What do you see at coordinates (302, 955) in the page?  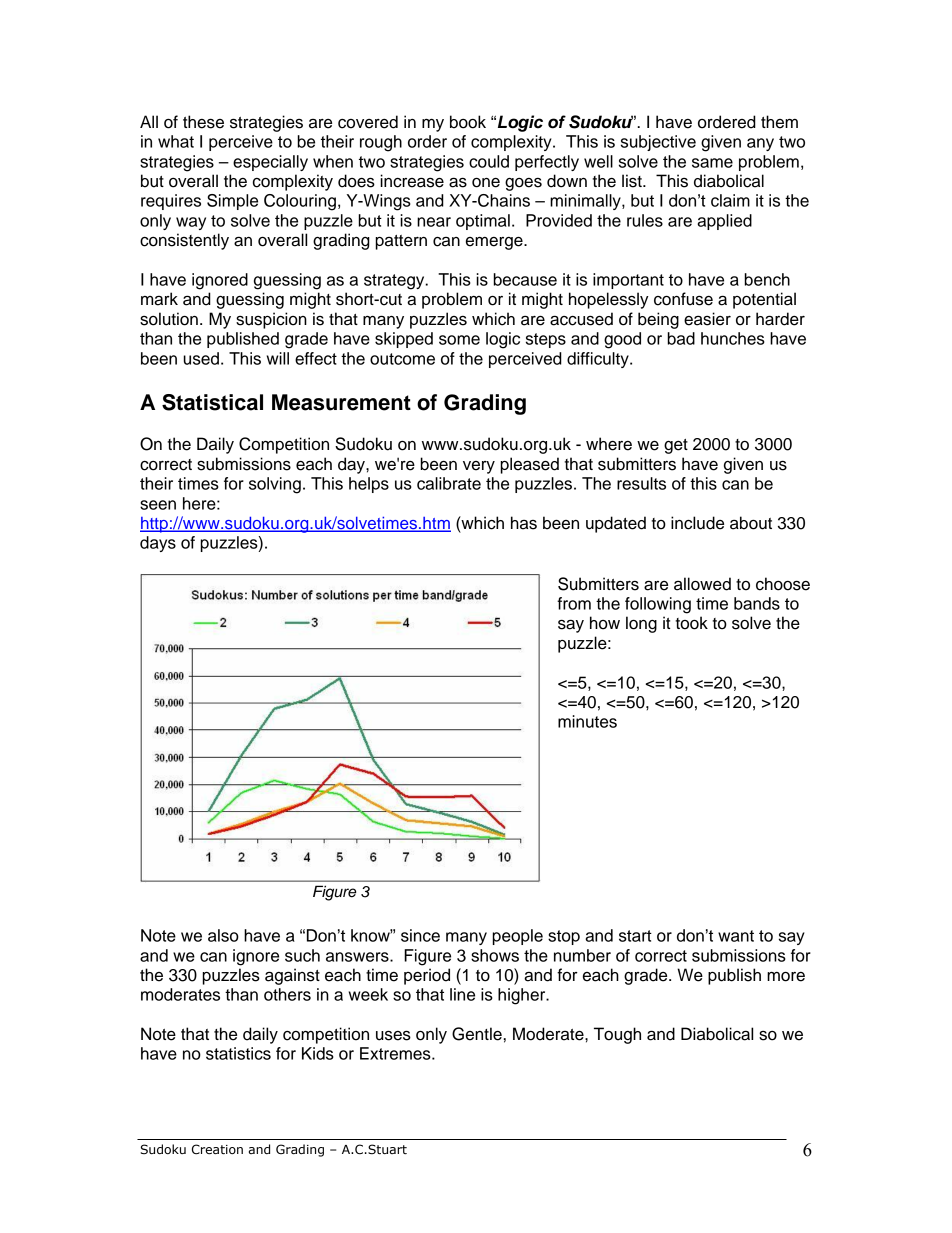 I see `such` at bounding box center [302, 955].
